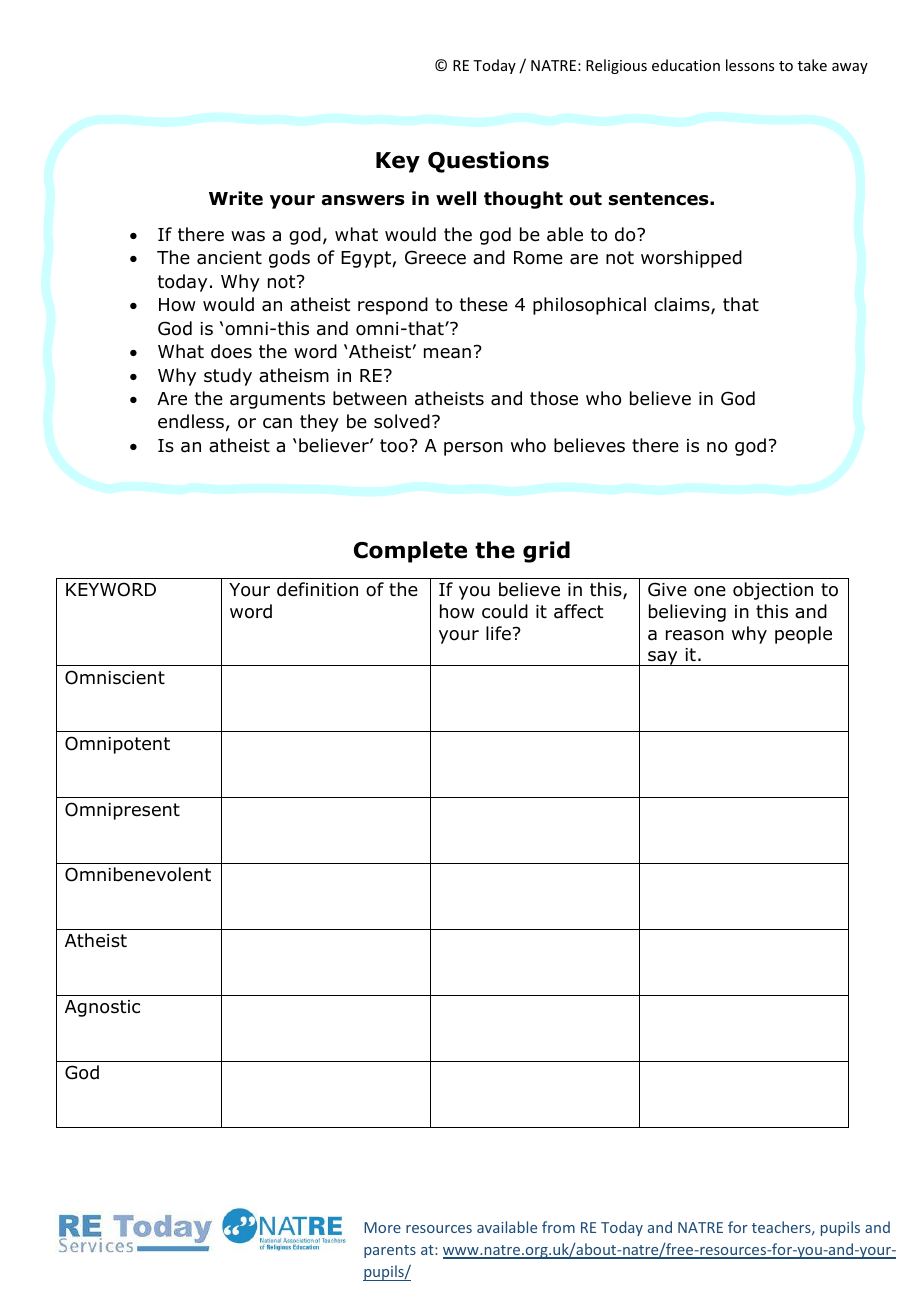  Describe the element at coordinates (191, 421) in the document. I see `endless` at that location.
